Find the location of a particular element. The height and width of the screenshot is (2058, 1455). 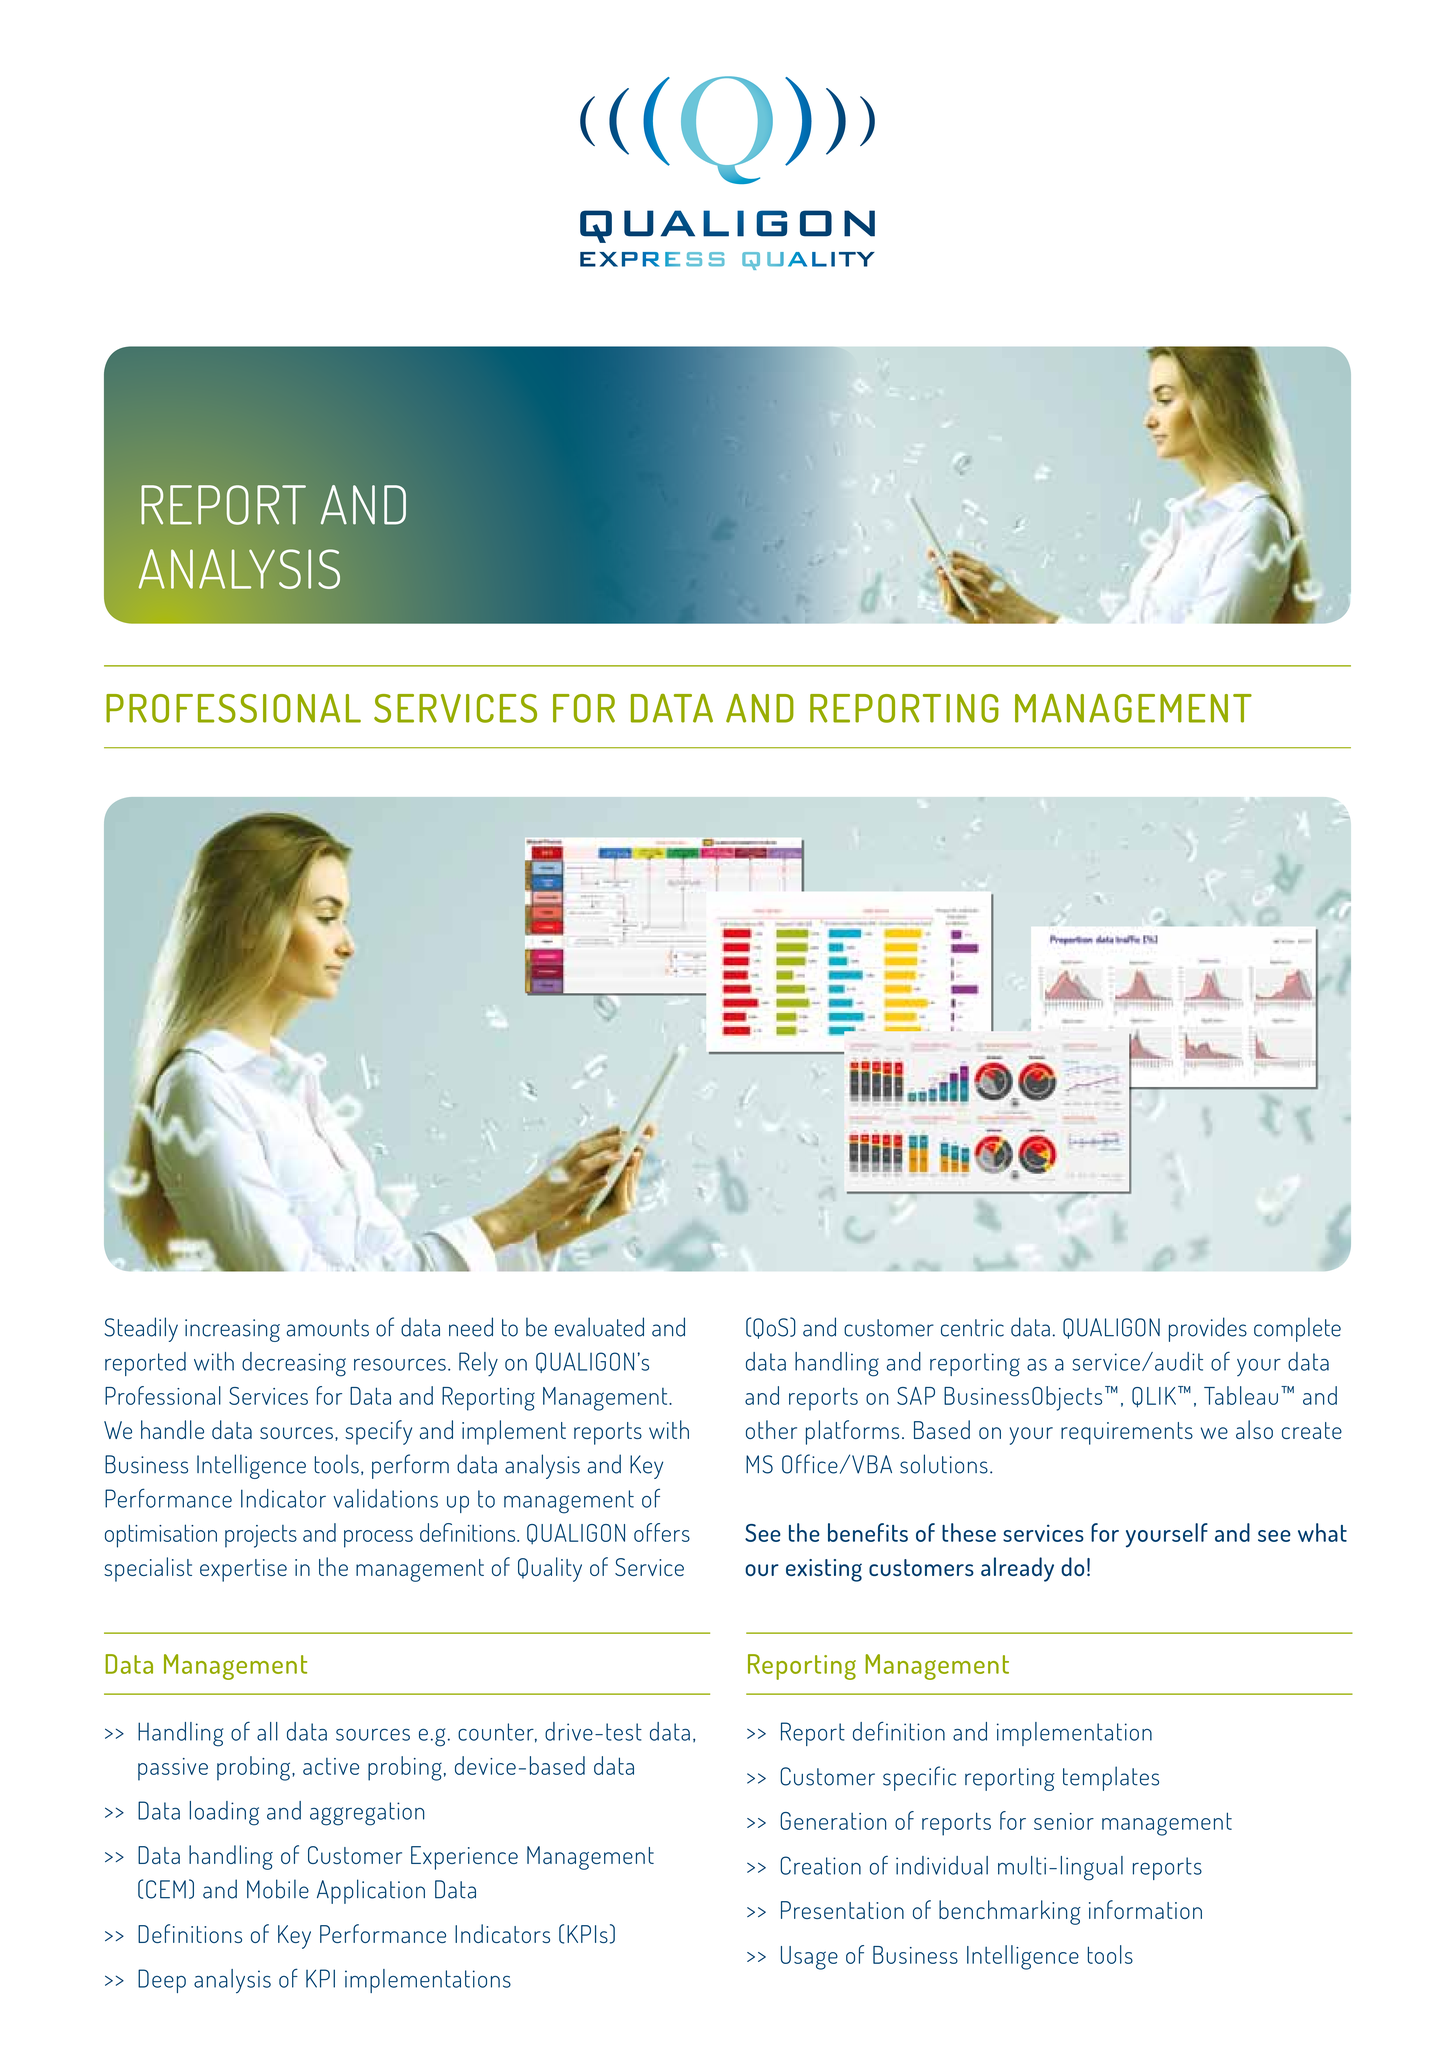

increasing is located at coordinates (232, 1330).
